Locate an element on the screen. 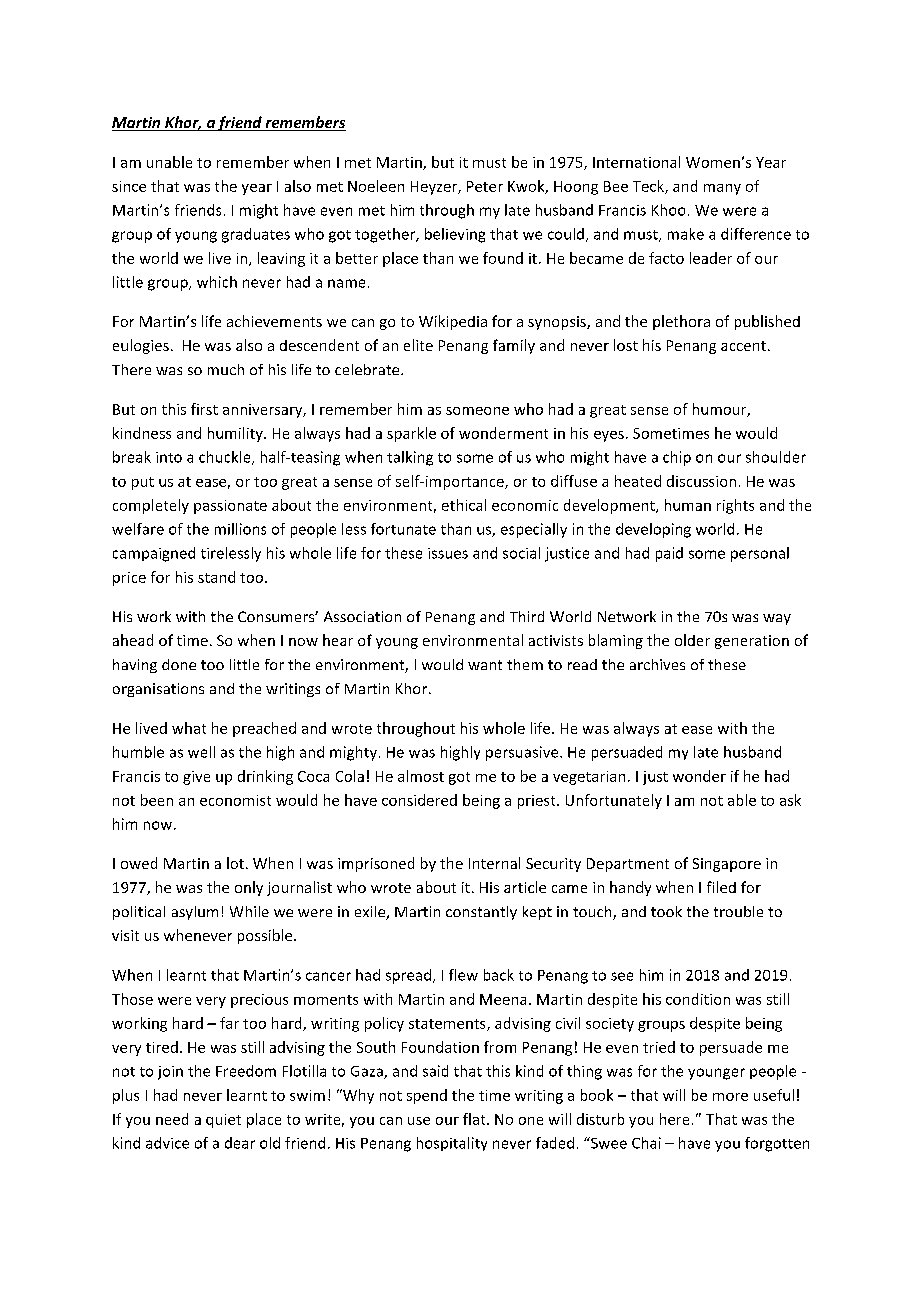 The height and width of the screenshot is (1308, 924). quiet is located at coordinates (223, 1121).
